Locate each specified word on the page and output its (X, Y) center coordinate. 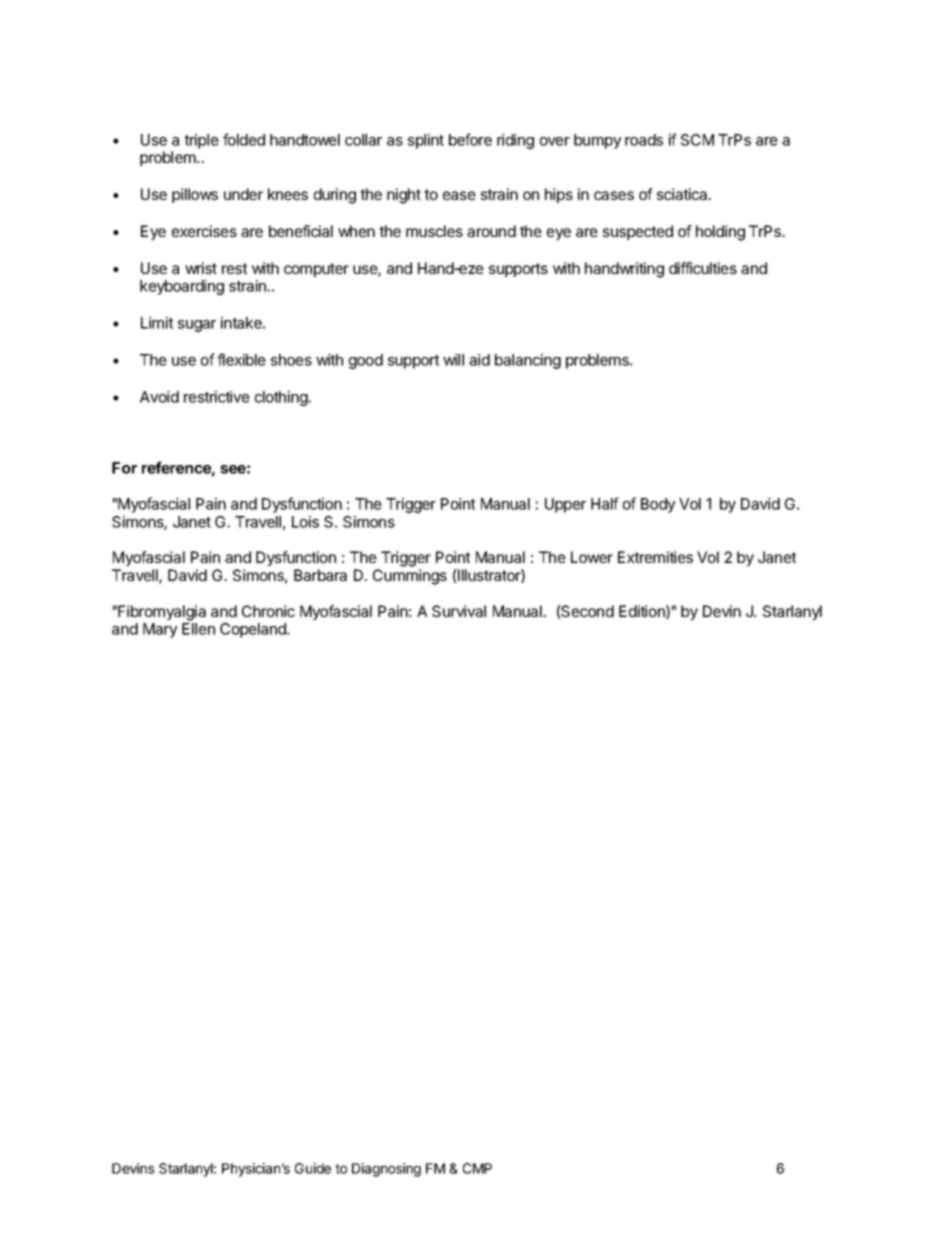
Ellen (198, 629)
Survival (459, 611)
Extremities (655, 557)
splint (426, 141)
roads (644, 140)
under (243, 194)
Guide (313, 1168)
